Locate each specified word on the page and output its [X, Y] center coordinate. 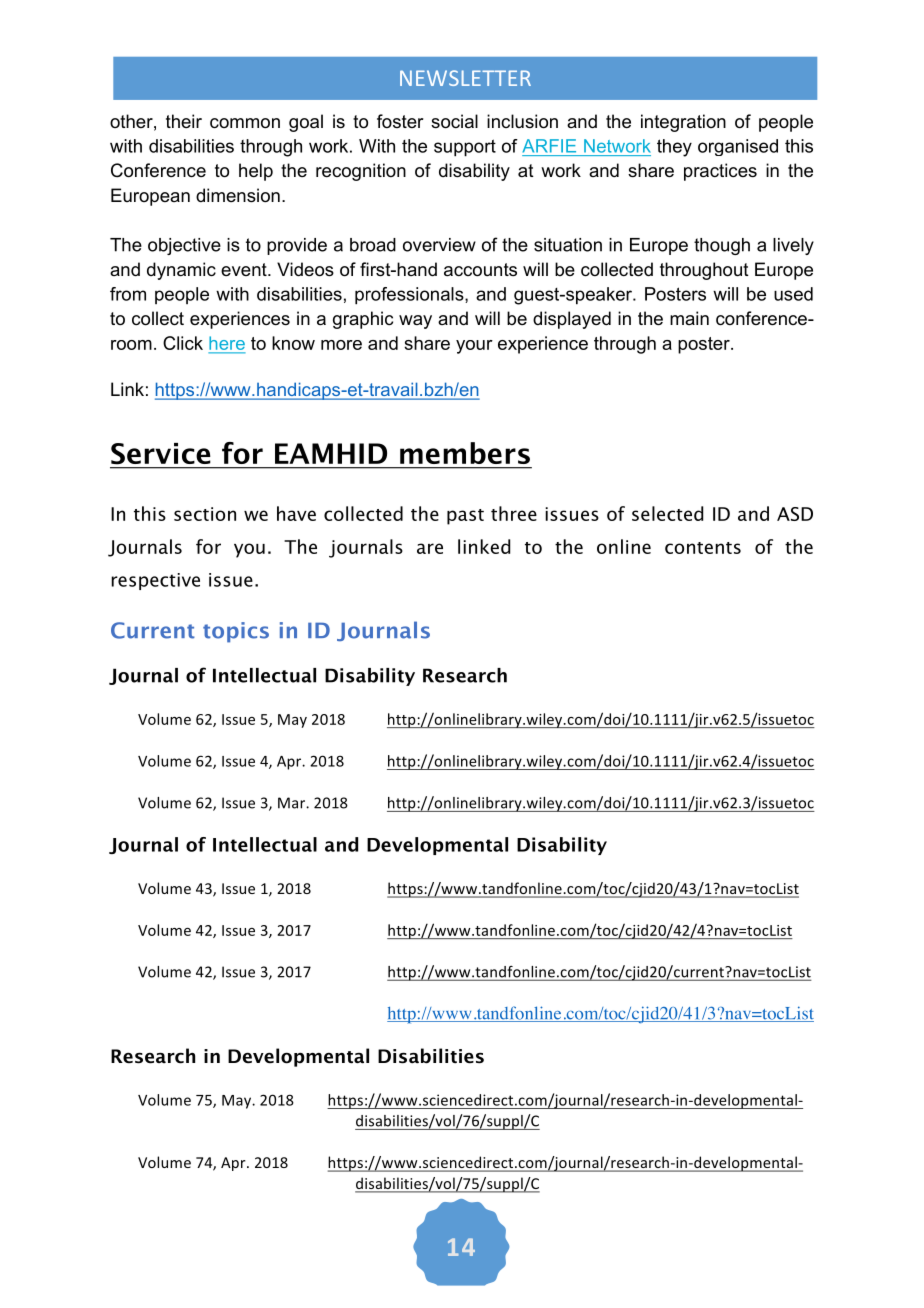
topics [236, 632]
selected [667, 513]
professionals [410, 296]
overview [439, 245]
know [293, 343]
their [184, 121]
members [465, 453]
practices [720, 172]
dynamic [181, 271]
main [689, 318]
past [465, 517]
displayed [572, 320]
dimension [238, 195]
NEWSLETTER [465, 78]
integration [683, 123]
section [205, 514]
